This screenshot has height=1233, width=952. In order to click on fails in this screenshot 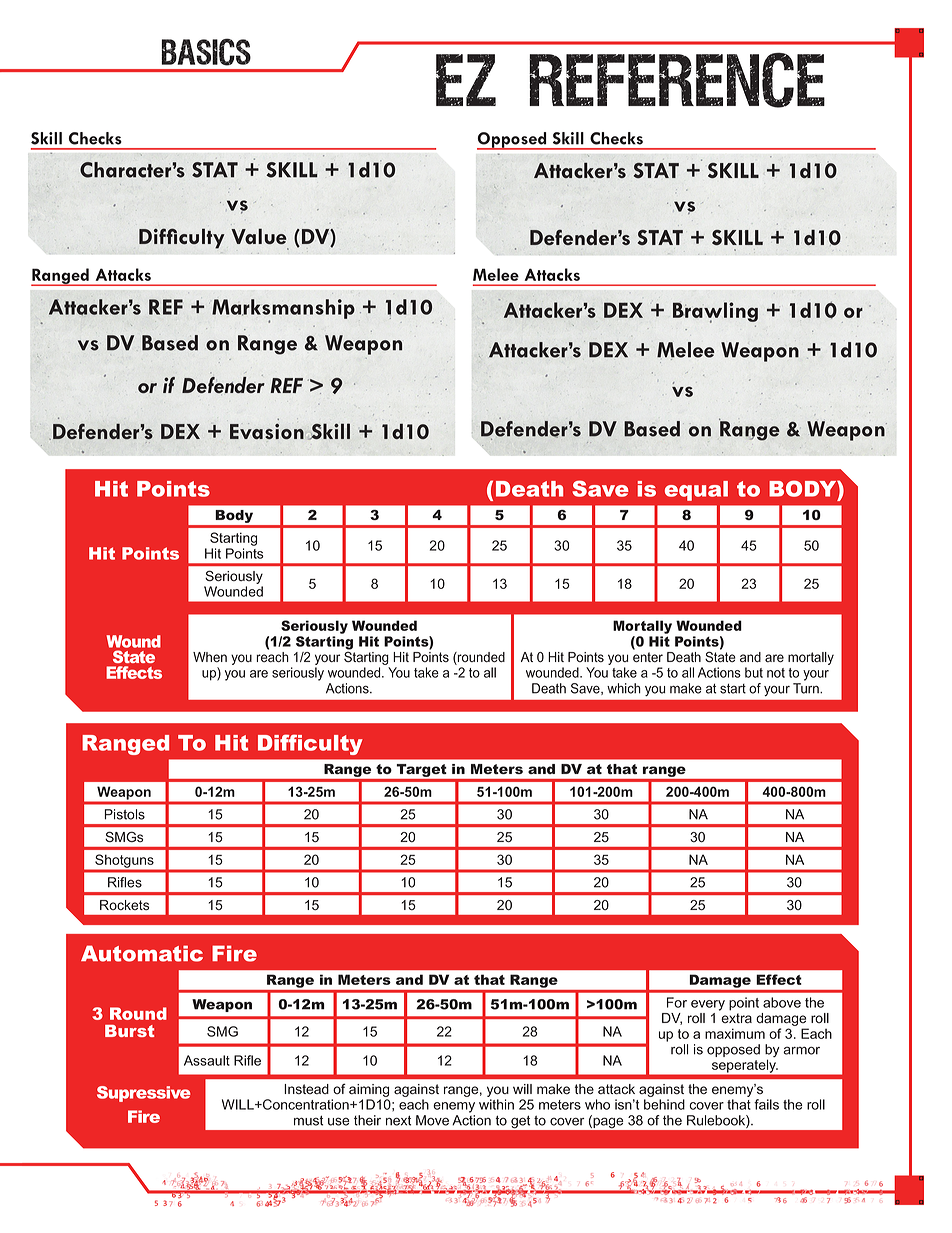, I will do `click(766, 1104)`.
